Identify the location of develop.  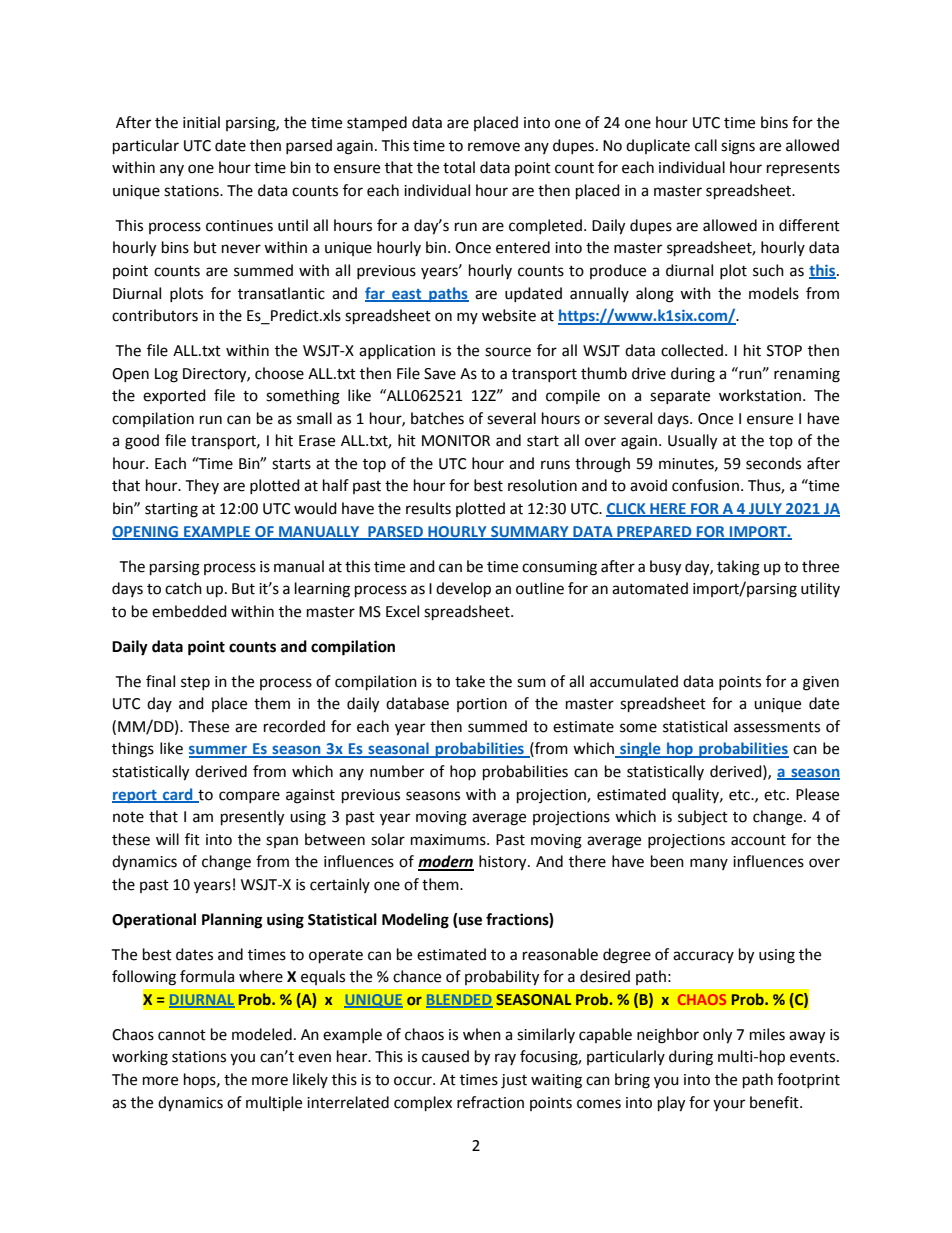
(463, 590).
